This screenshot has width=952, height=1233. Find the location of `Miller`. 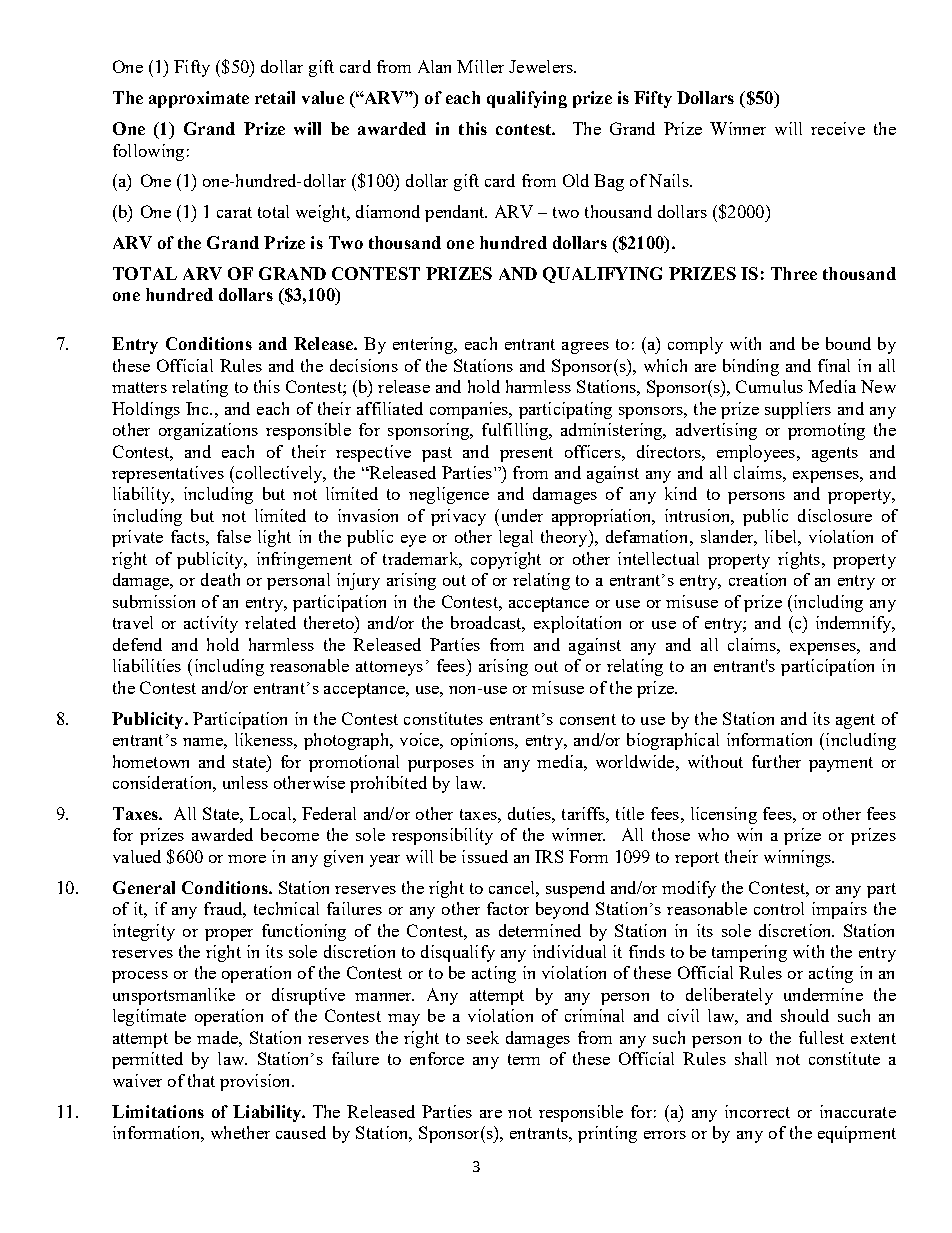

Miller is located at coordinates (480, 66).
